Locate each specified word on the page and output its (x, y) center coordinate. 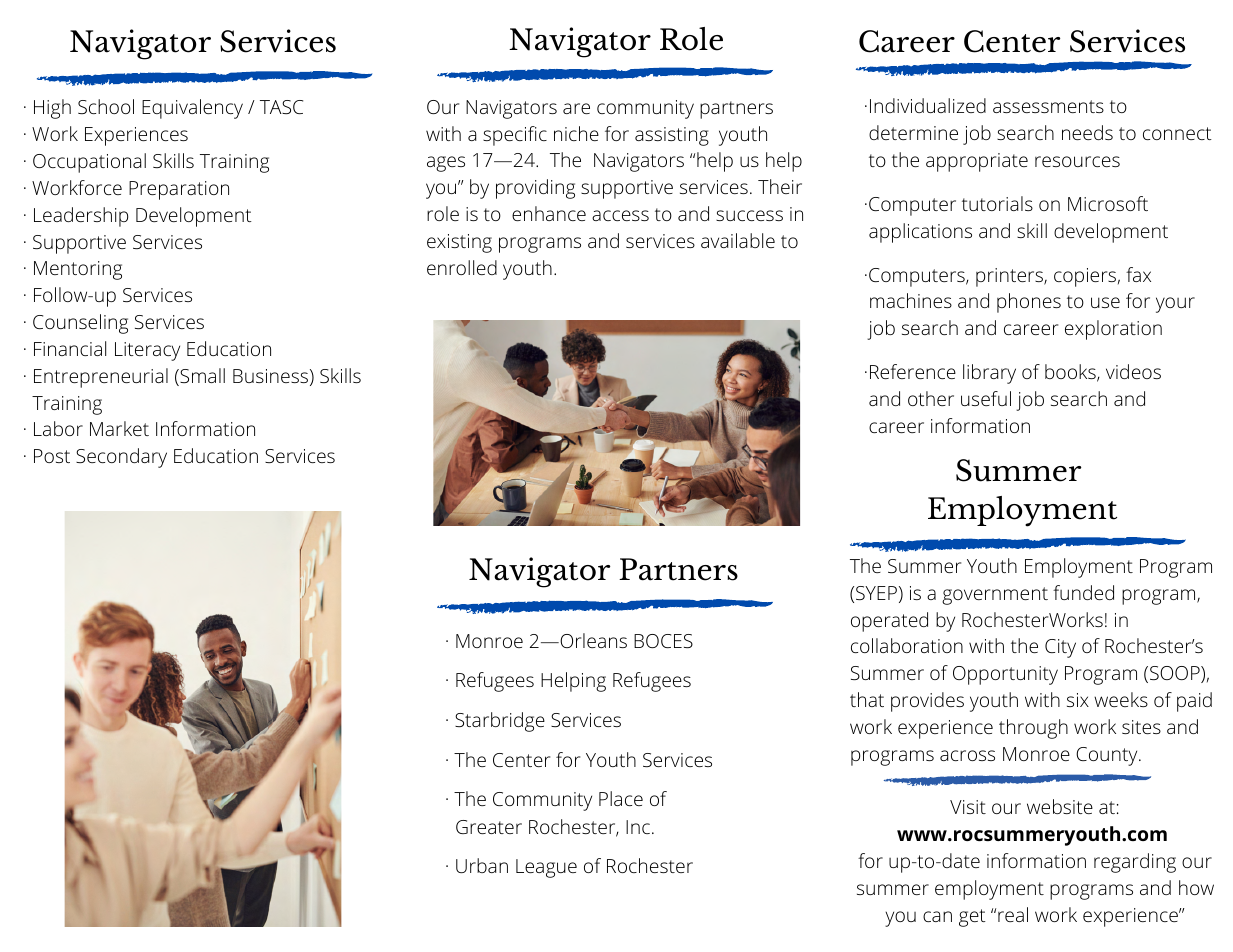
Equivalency (192, 109)
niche (576, 133)
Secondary (121, 458)
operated (889, 622)
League (546, 868)
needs (1087, 132)
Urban (482, 865)
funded (1083, 592)
